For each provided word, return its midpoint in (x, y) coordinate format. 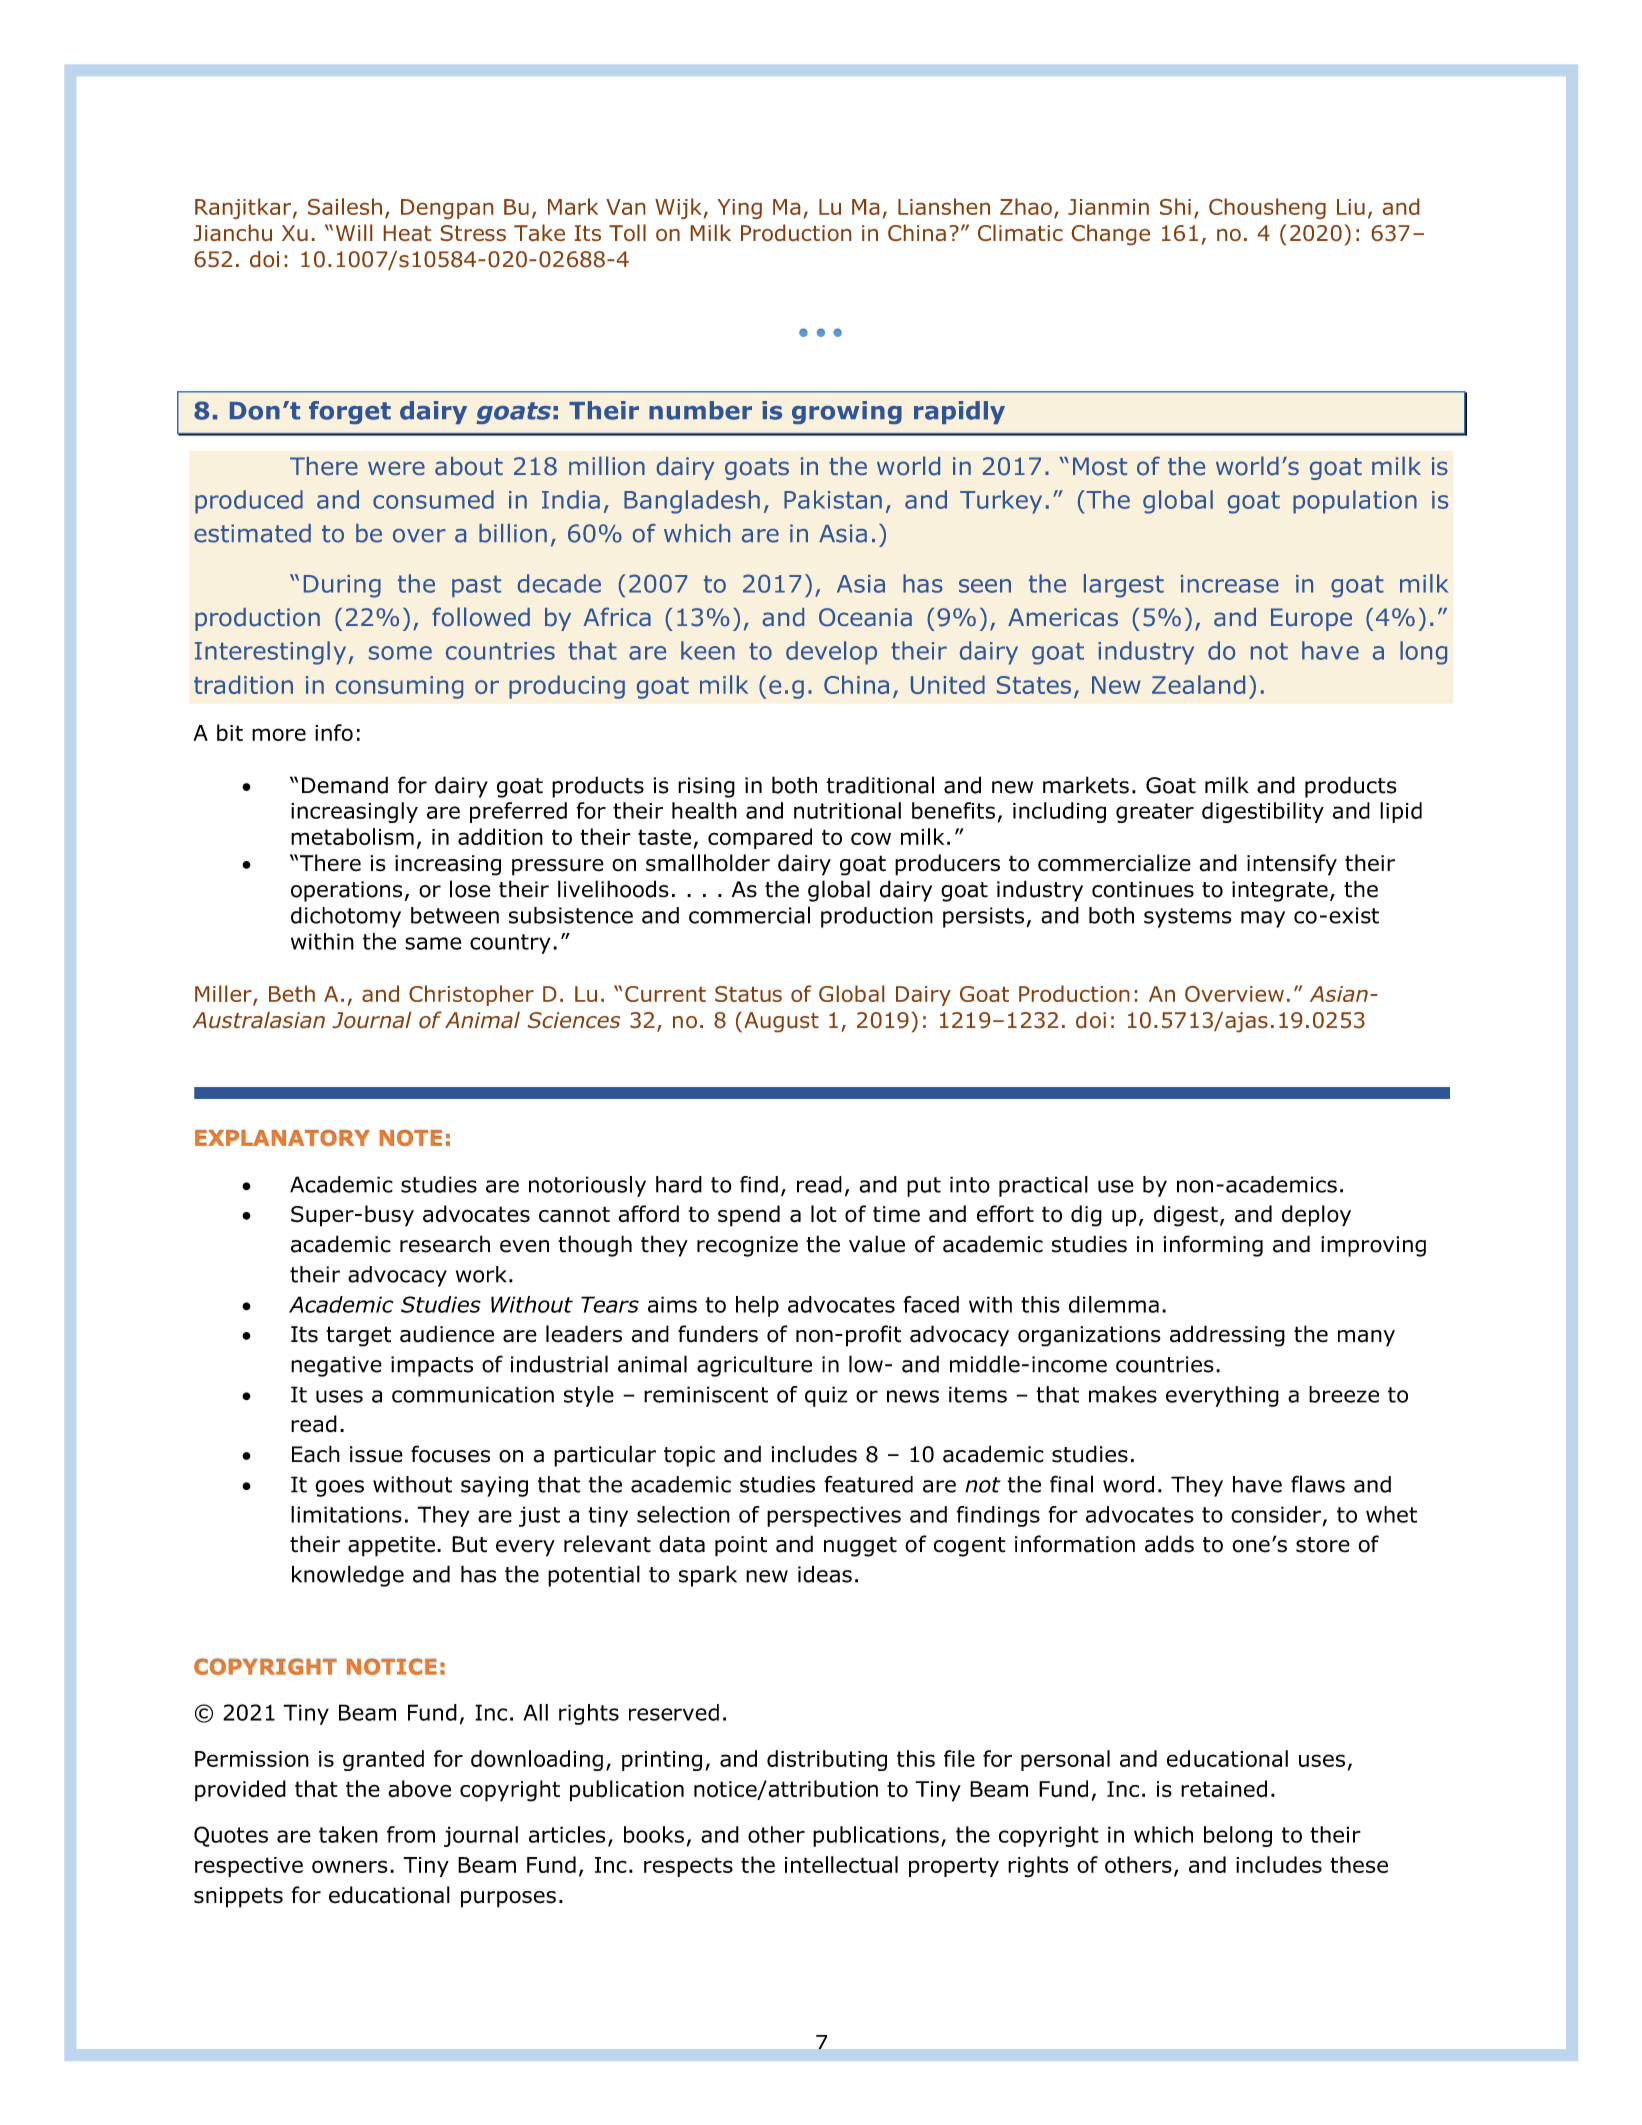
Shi (1175, 206)
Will (354, 232)
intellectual (841, 1864)
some (400, 653)
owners (350, 1866)
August (781, 1022)
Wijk (678, 208)
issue (376, 1454)
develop (831, 653)
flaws (1318, 1484)
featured (868, 1484)
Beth (292, 993)
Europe (1311, 619)
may (1263, 919)
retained (1224, 1789)
